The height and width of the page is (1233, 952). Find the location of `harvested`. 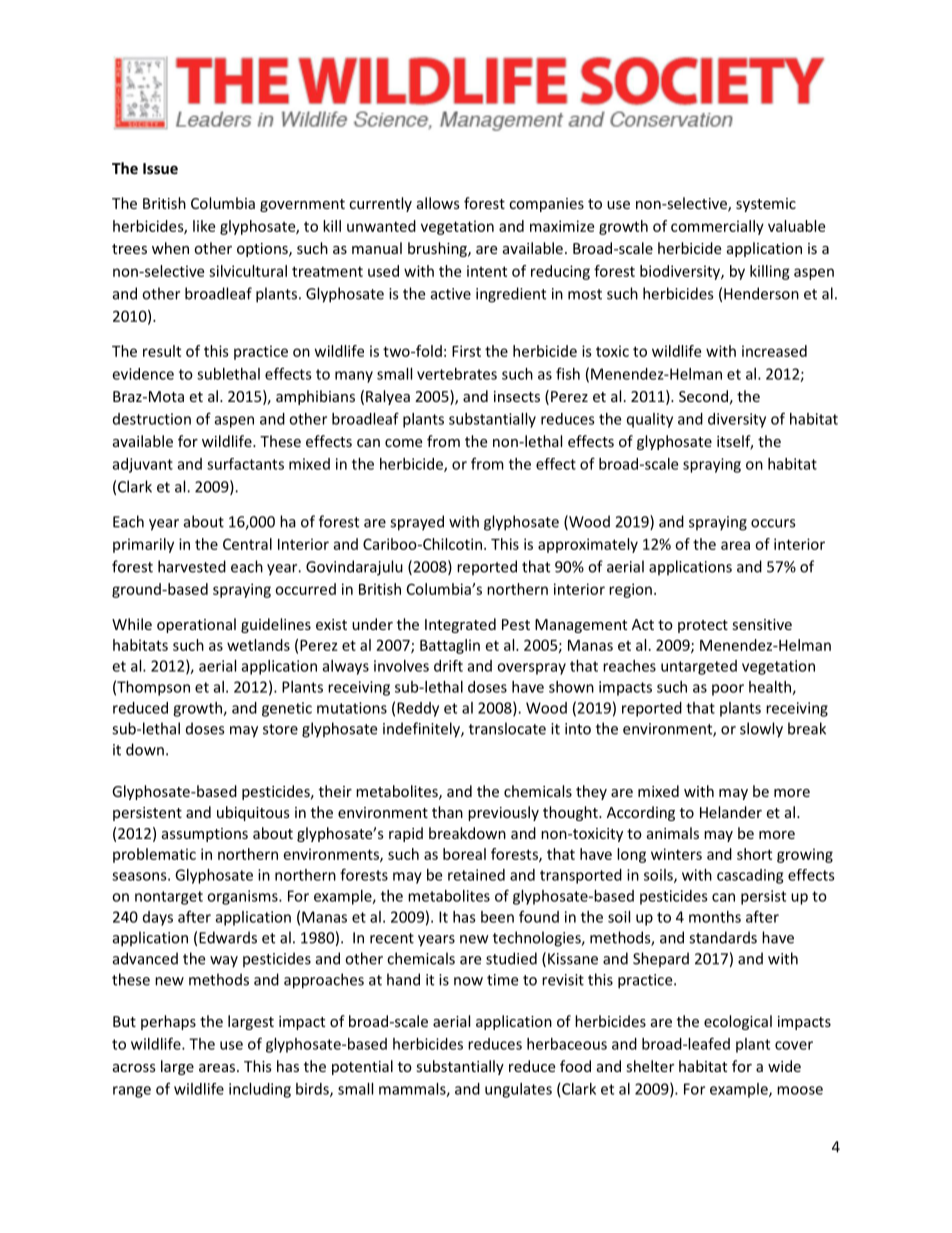

harvested is located at coordinates (192, 566).
